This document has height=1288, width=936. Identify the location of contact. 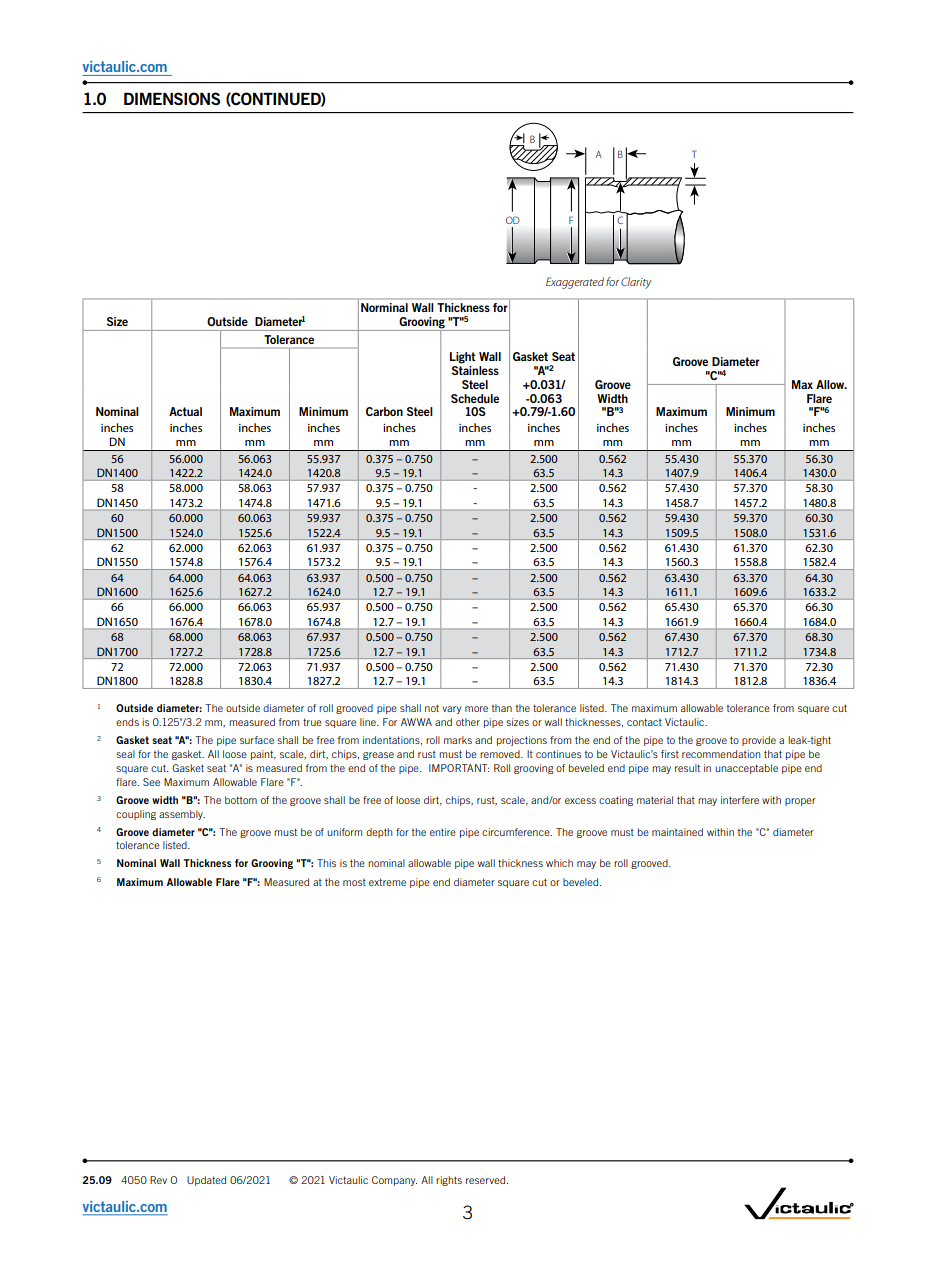
(644, 722).
